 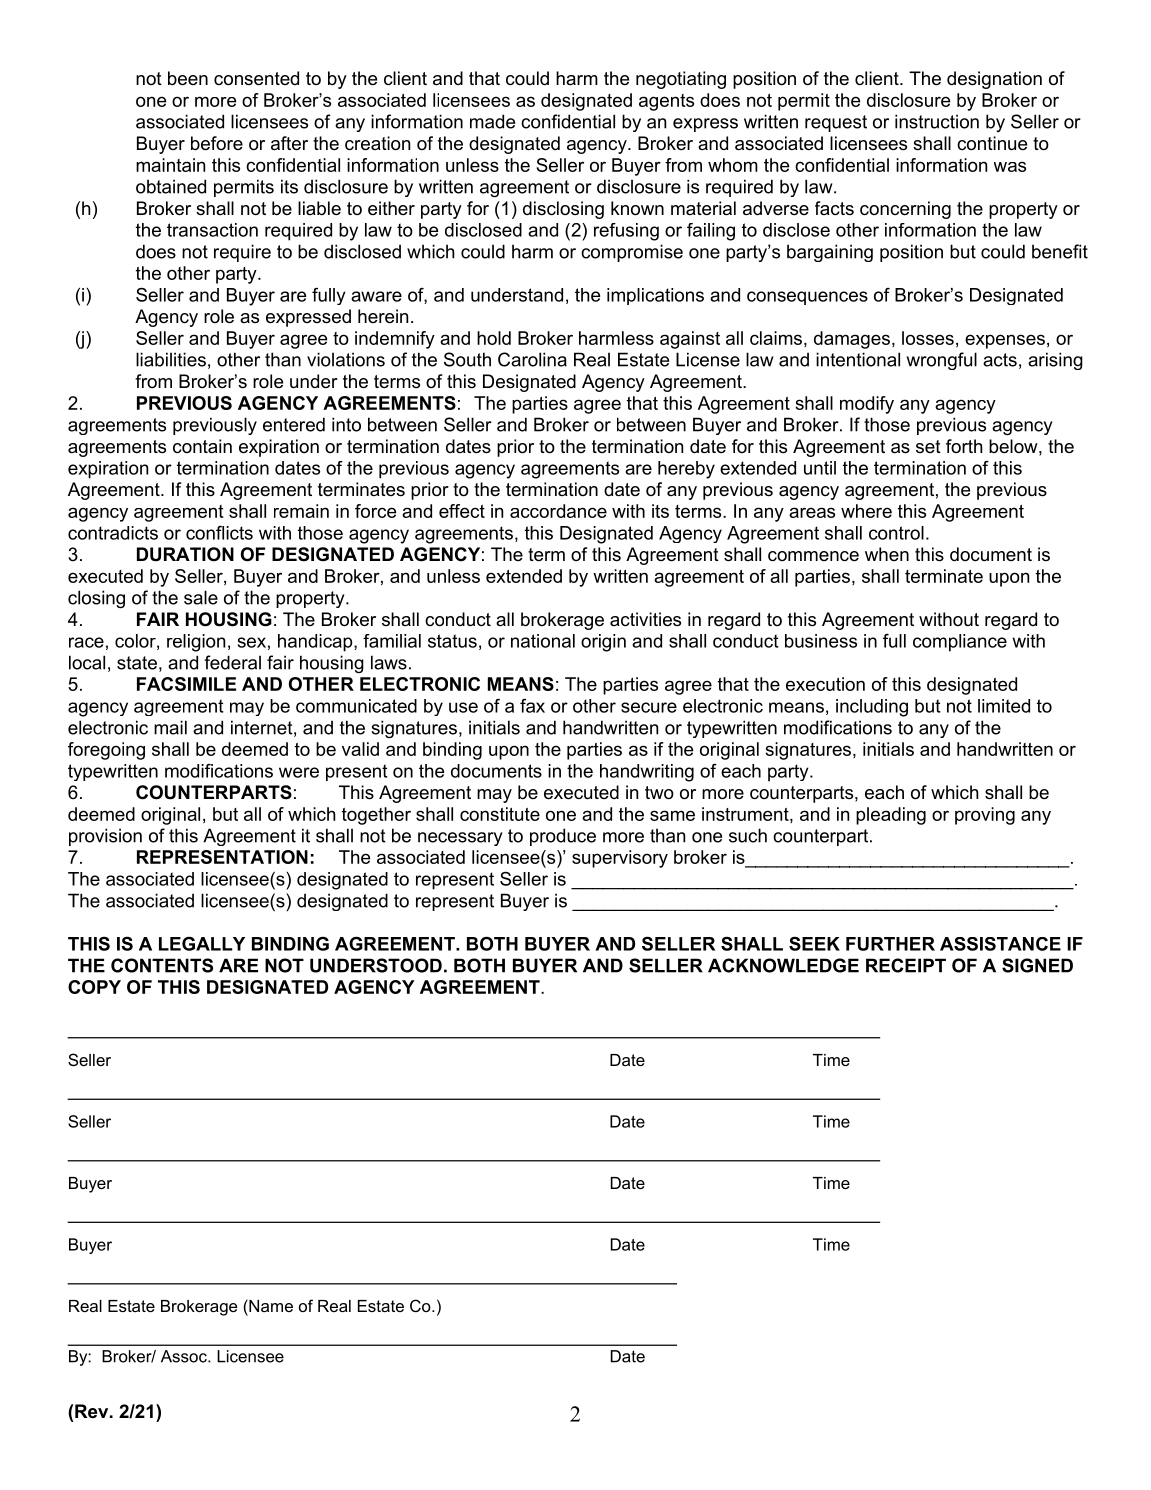 I want to click on control, so click(x=896, y=533).
